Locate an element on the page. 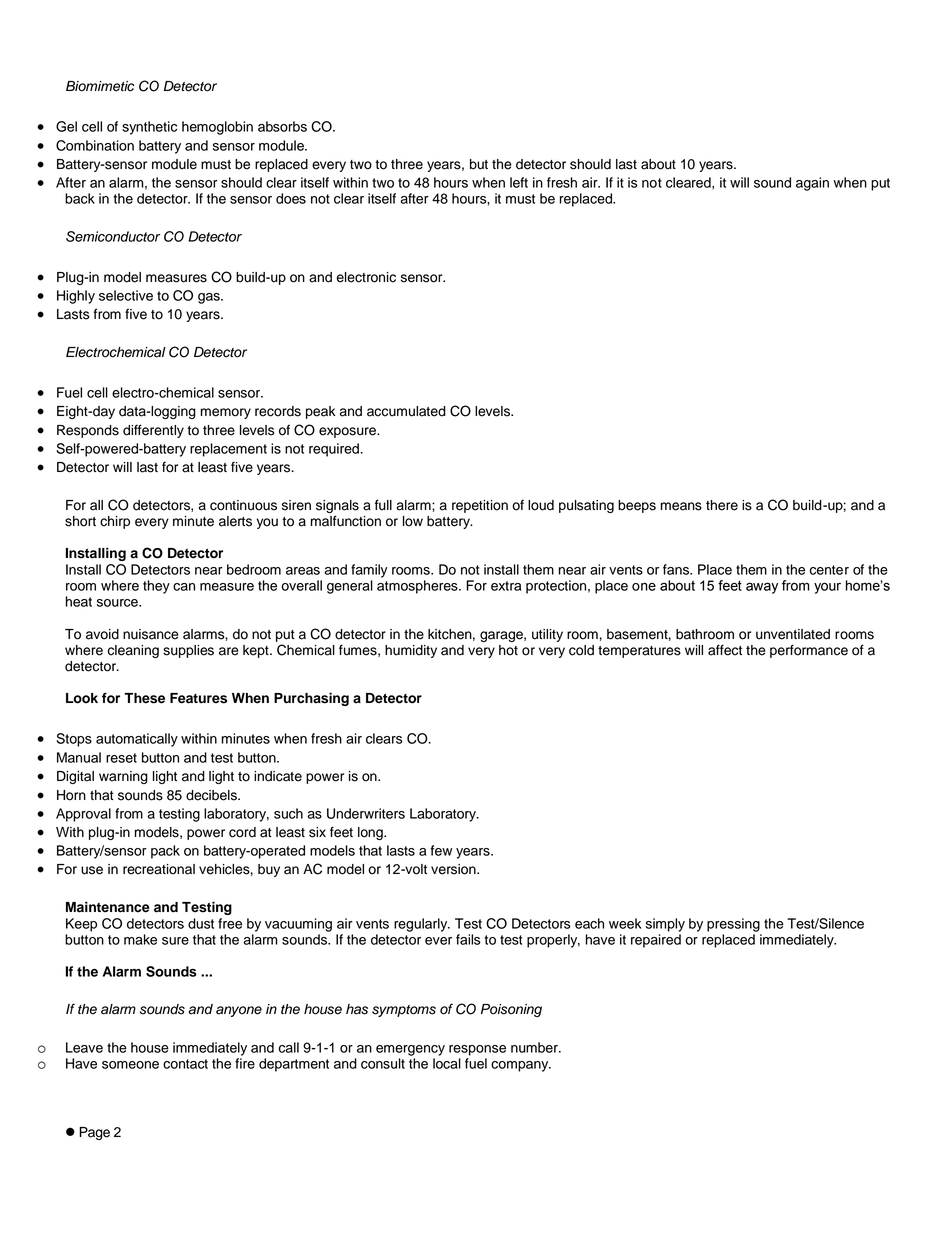  synthetic is located at coordinates (149, 128).
